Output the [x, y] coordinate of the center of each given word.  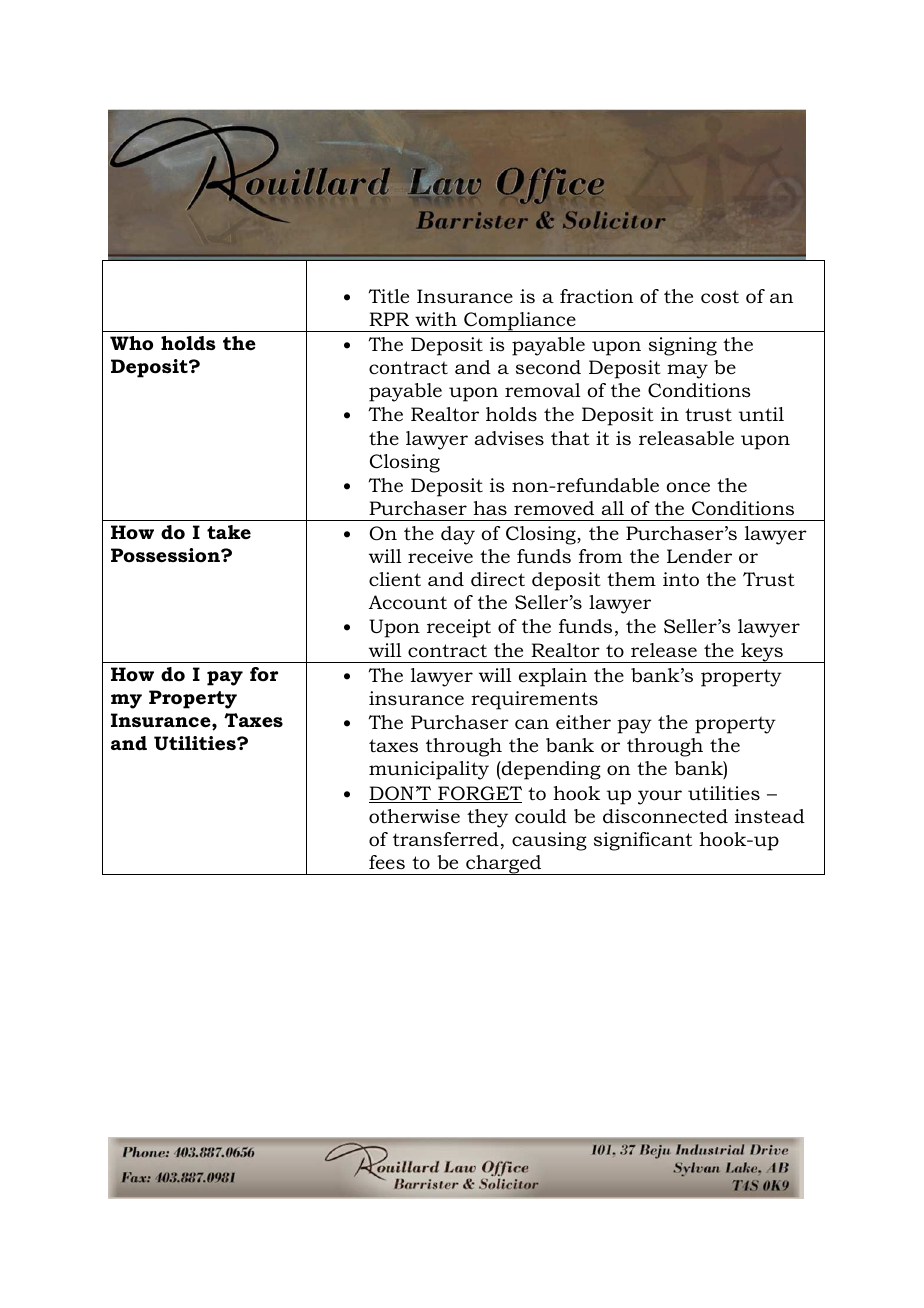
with [436, 319]
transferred [446, 839]
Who [131, 343]
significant [643, 841]
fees [387, 862]
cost [720, 297]
